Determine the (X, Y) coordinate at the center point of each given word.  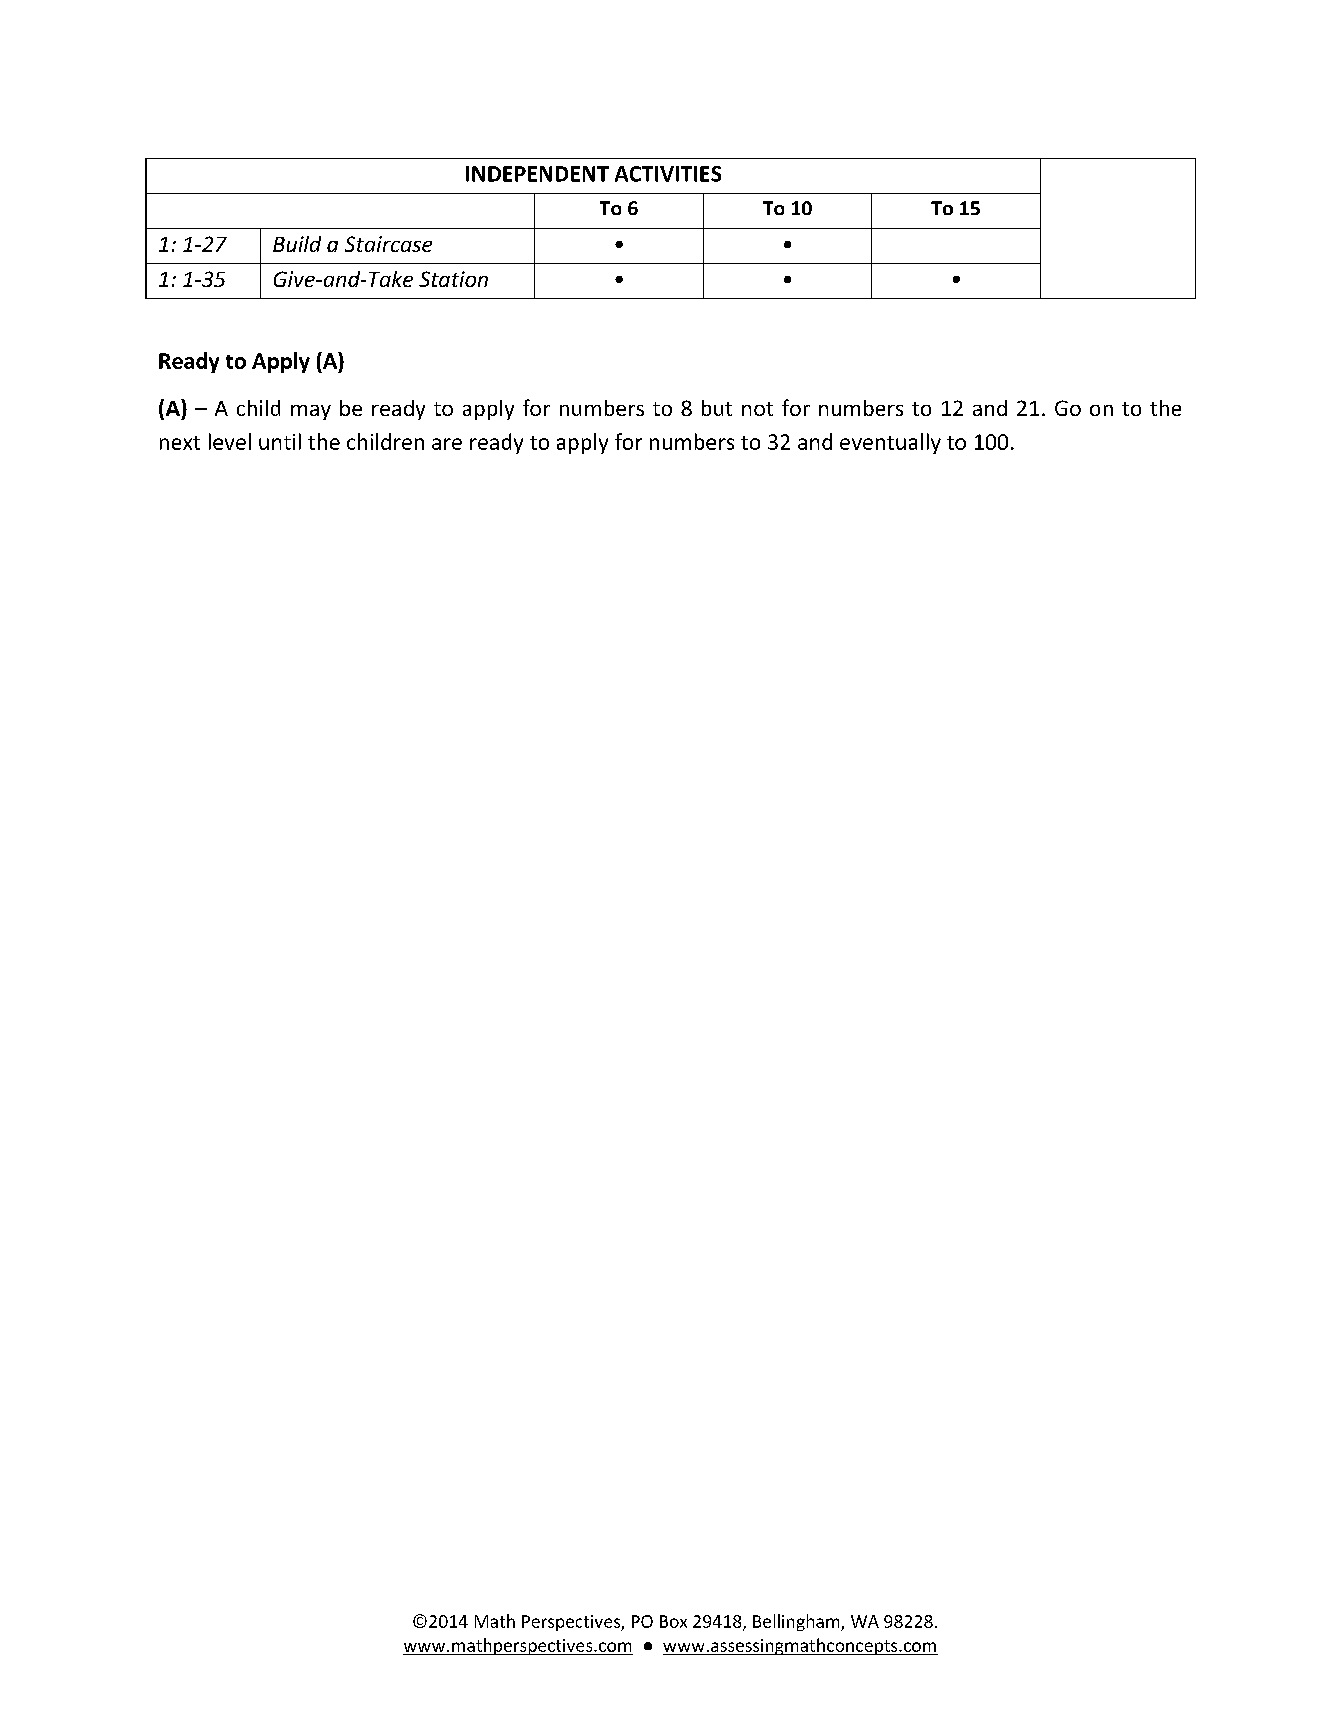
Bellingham (797, 1622)
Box (673, 1621)
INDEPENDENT (537, 174)
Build (297, 244)
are (447, 444)
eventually (890, 443)
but (717, 408)
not (757, 409)
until (280, 441)
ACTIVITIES (668, 174)
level (230, 441)
